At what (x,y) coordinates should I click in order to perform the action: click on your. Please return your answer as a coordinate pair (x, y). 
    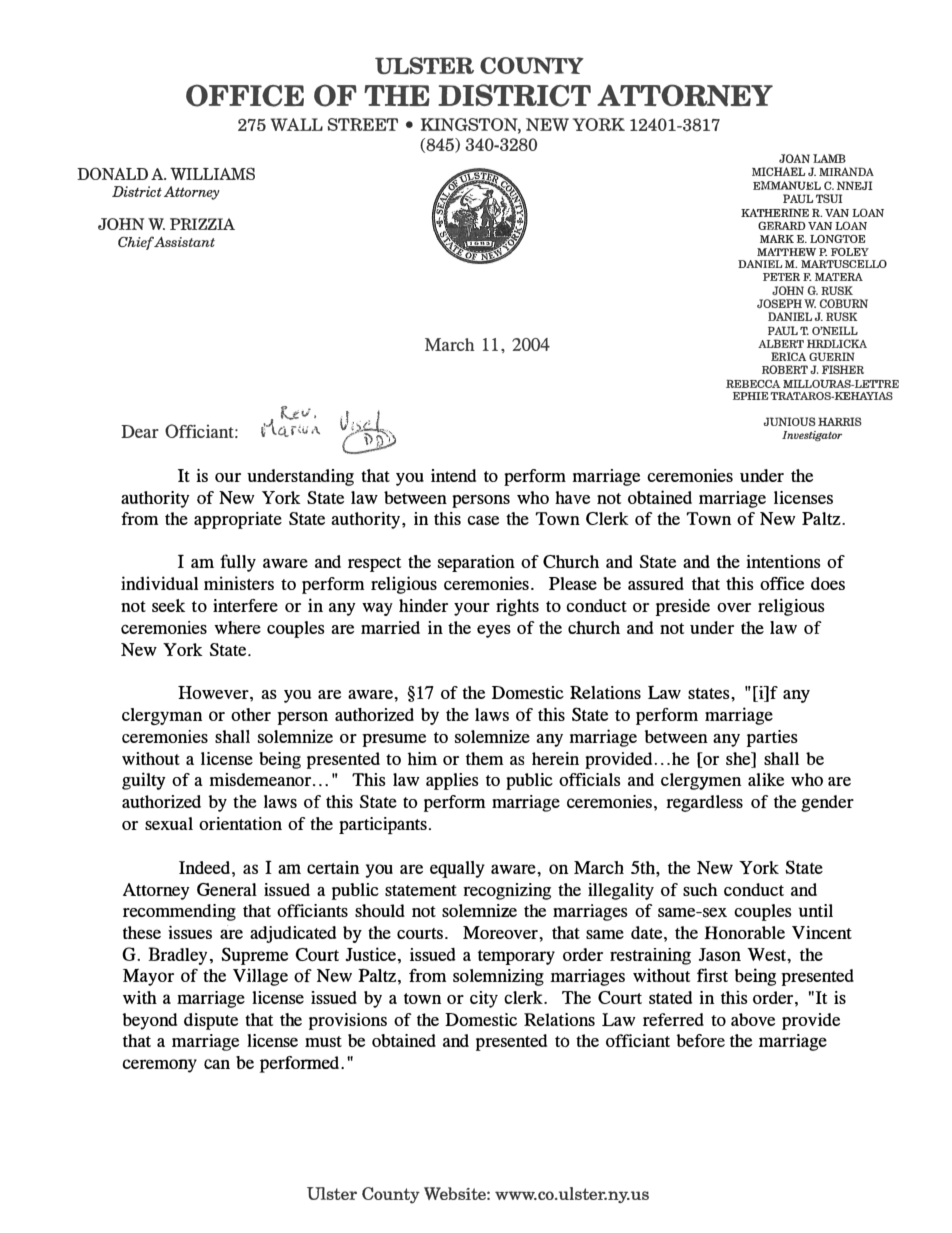
    Looking at the image, I should click on (472, 609).
